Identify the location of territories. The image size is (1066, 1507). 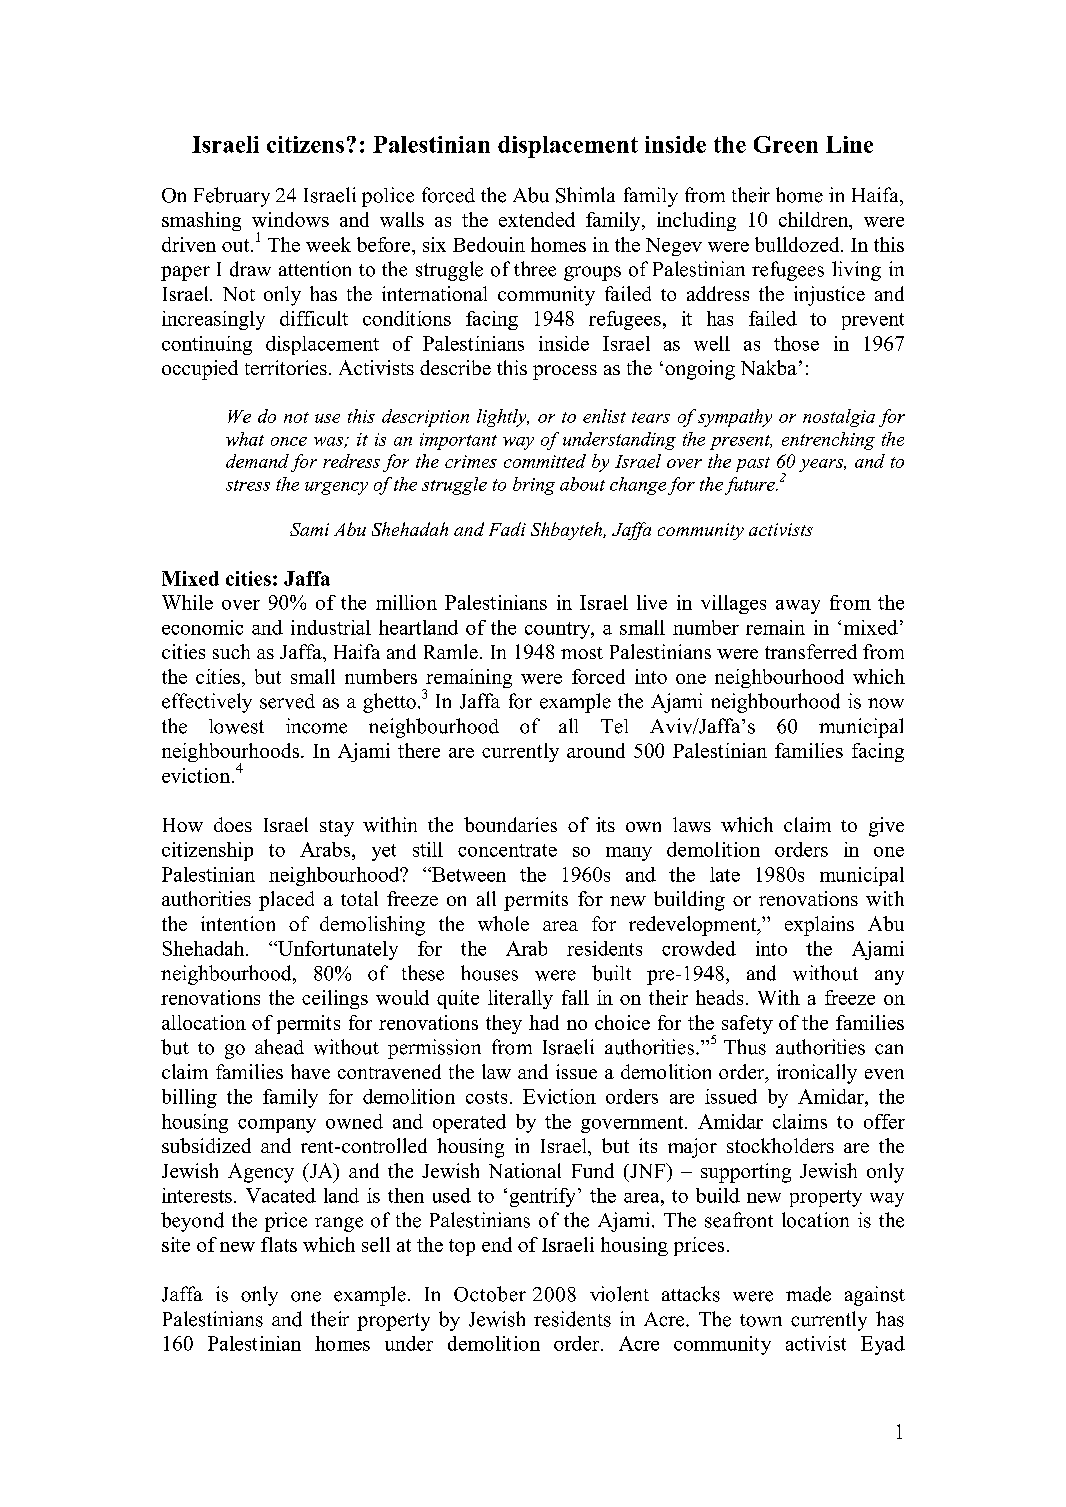
(286, 367).
